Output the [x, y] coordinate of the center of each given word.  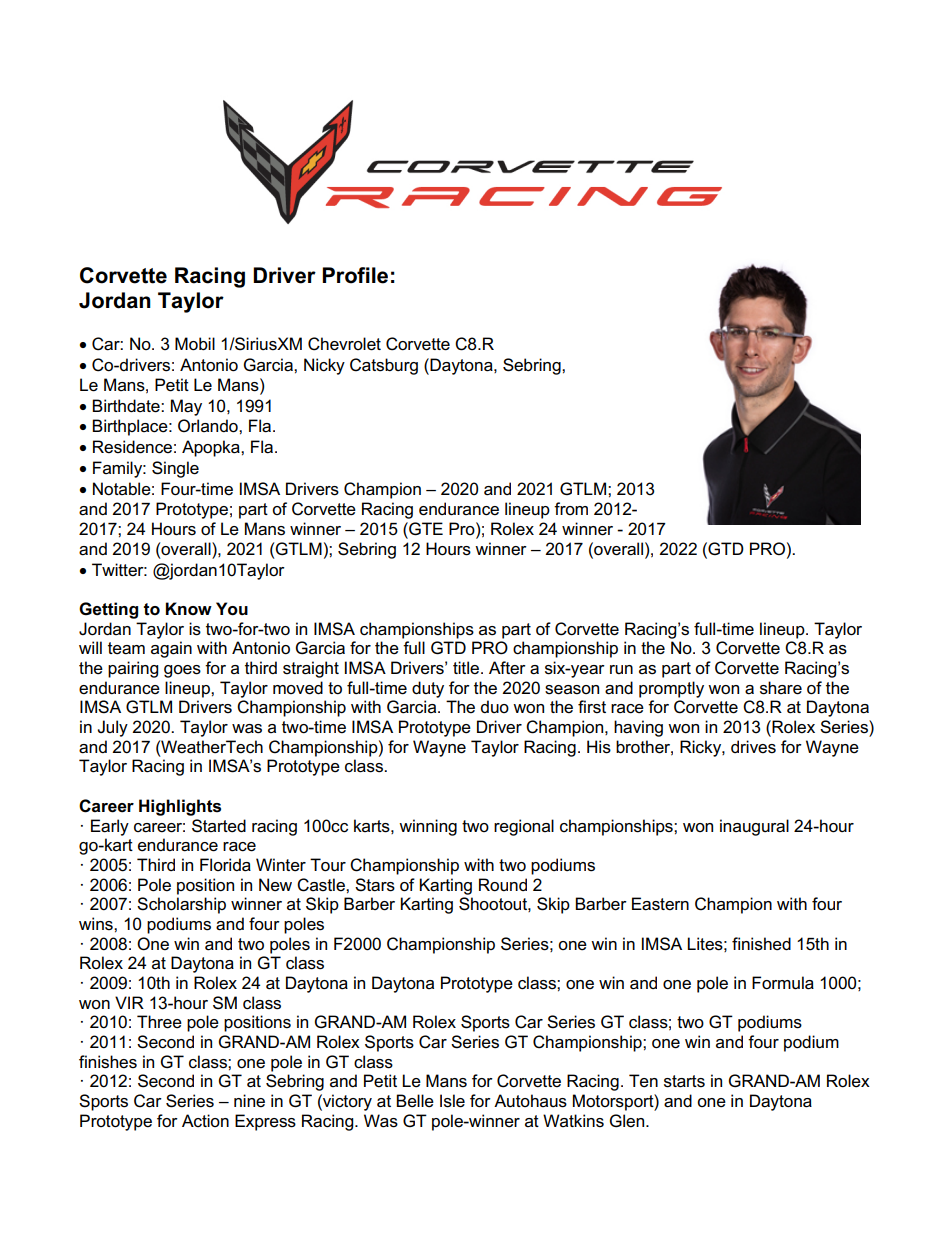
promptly [671, 689]
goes [182, 671]
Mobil [195, 344]
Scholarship [181, 905]
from [571, 508]
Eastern [660, 904]
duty [428, 689]
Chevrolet [344, 344]
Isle [452, 1101]
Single [175, 469]
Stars [375, 885]
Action [205, 1120]
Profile [355, 275]
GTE [425, 529]
